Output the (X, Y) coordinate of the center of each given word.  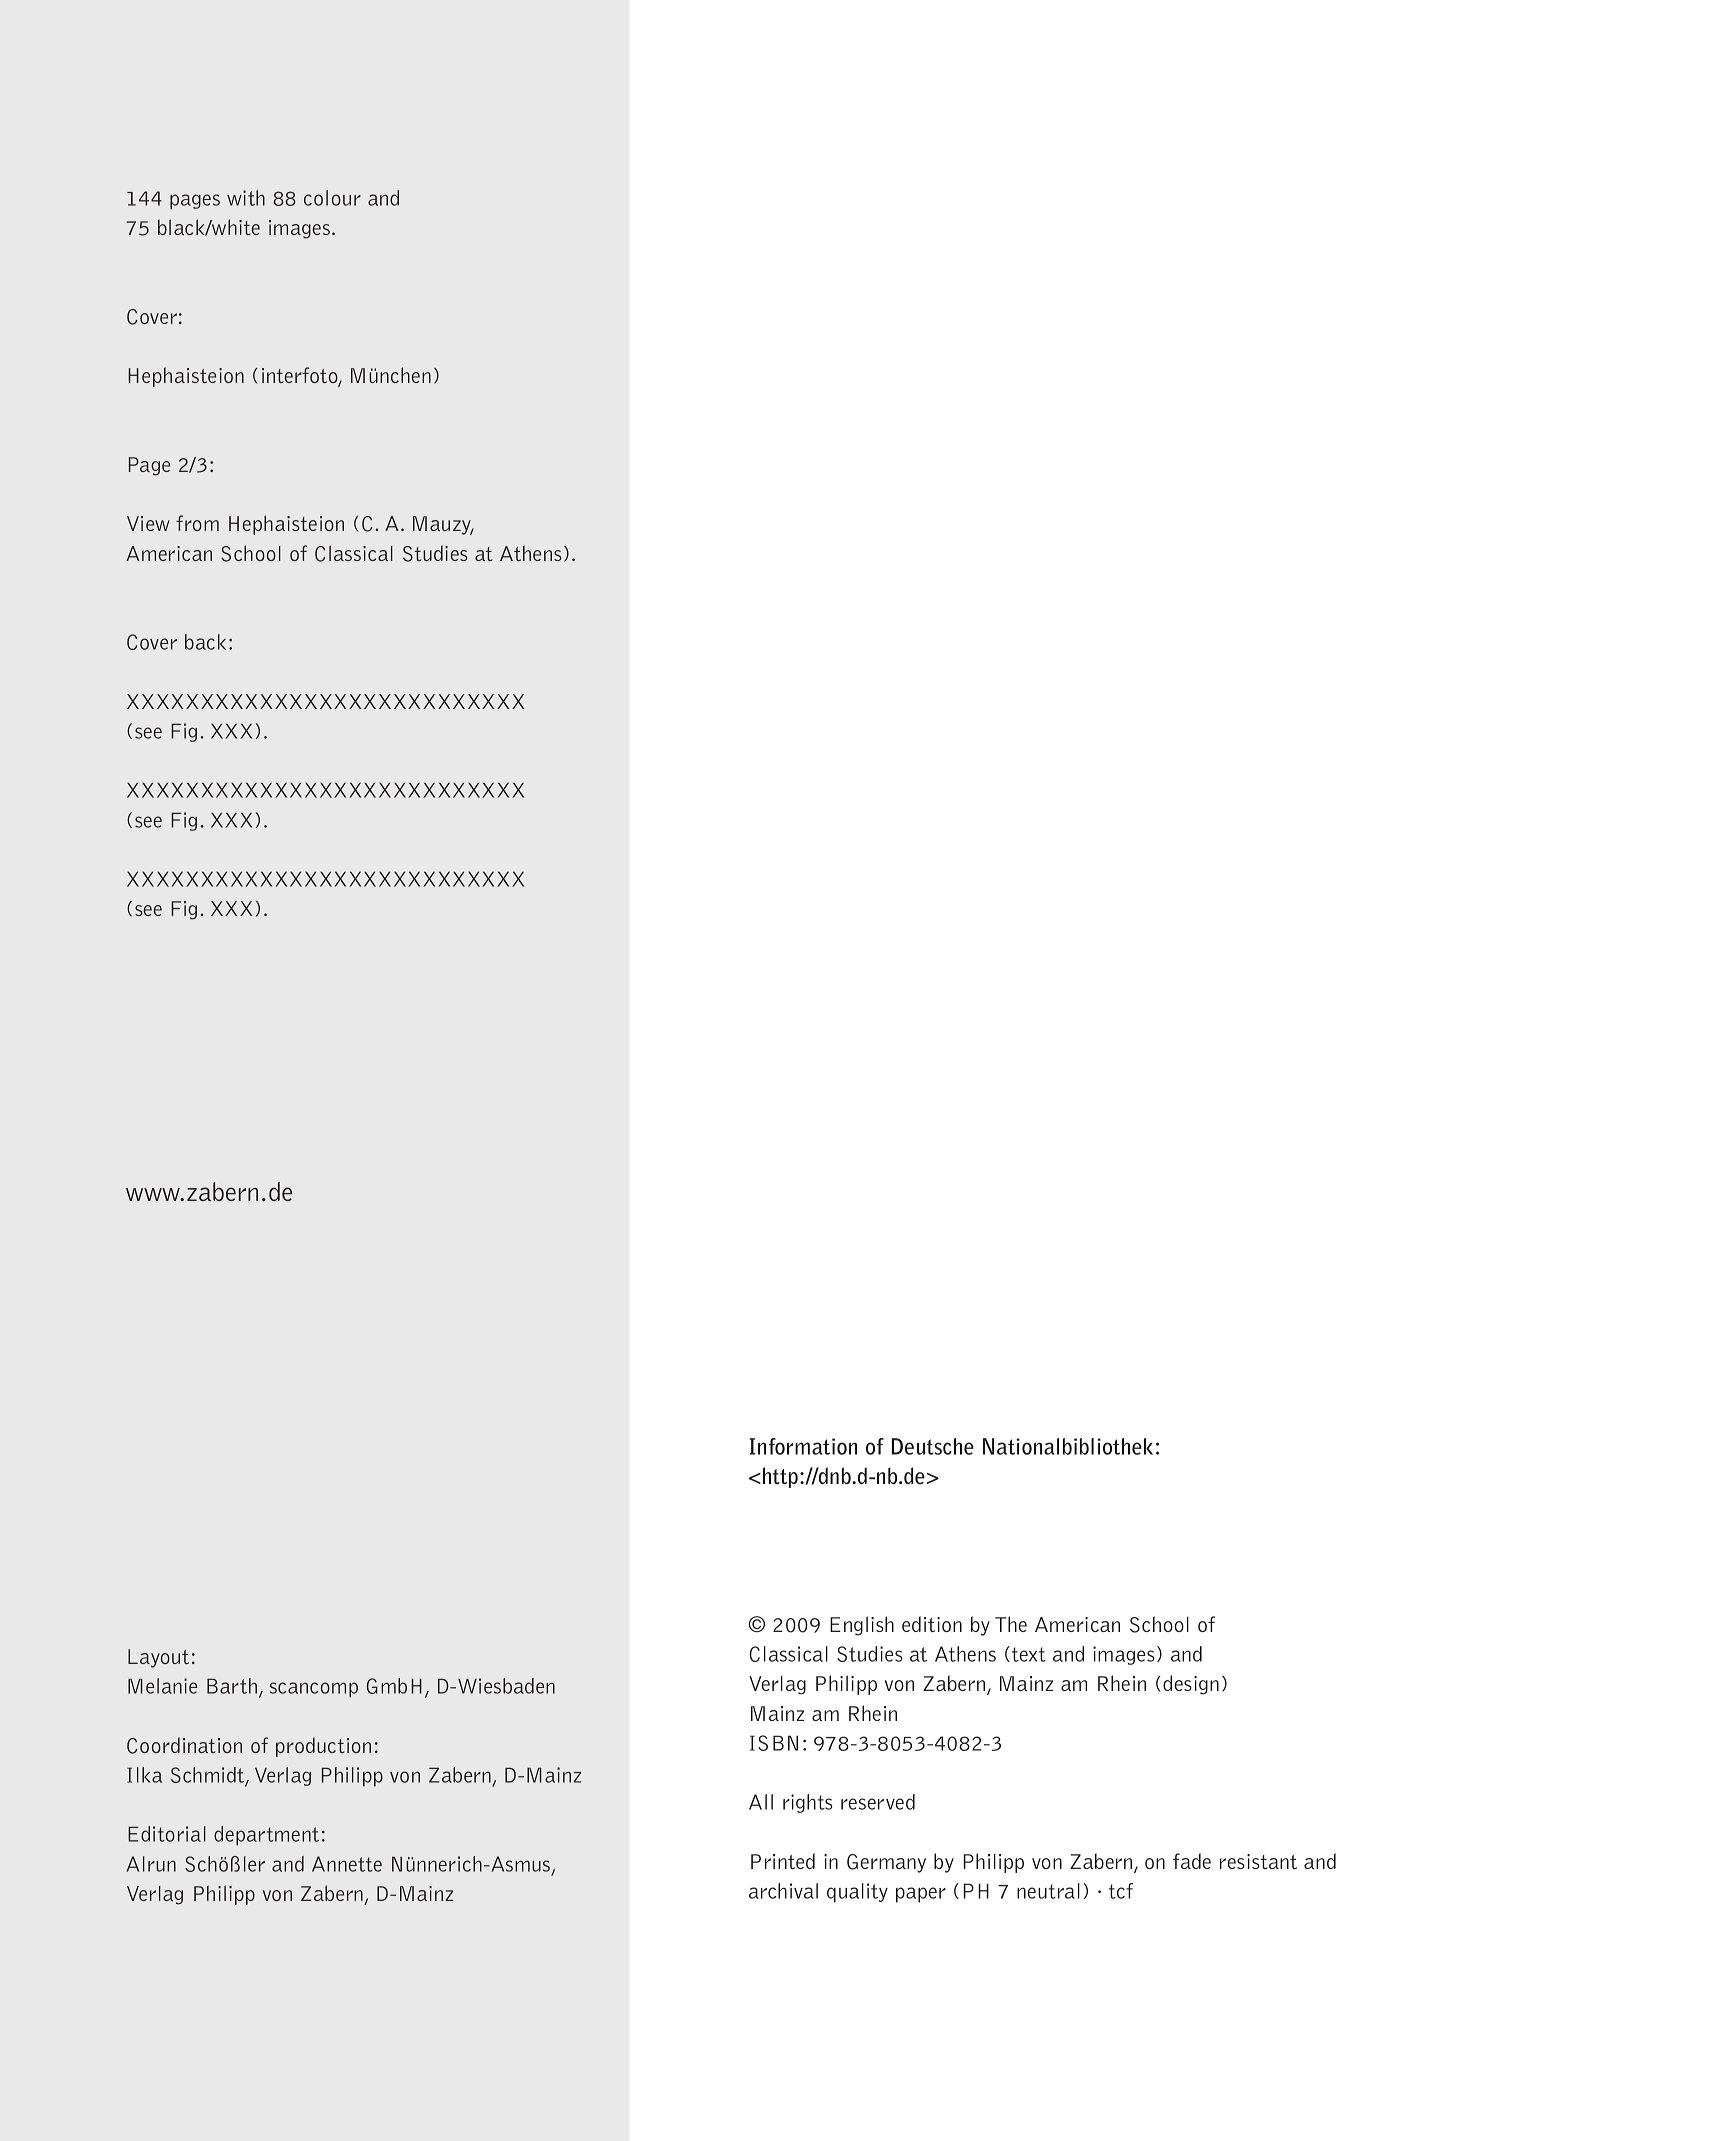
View (148, 523)
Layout (158, 1658)
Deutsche (933, 1446)
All (761, 1802)
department (266, 1836)
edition (932, 1624)
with (246, 198)
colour (332, 198)
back (205, 642)
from (197, 523)
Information (803, 1446)
